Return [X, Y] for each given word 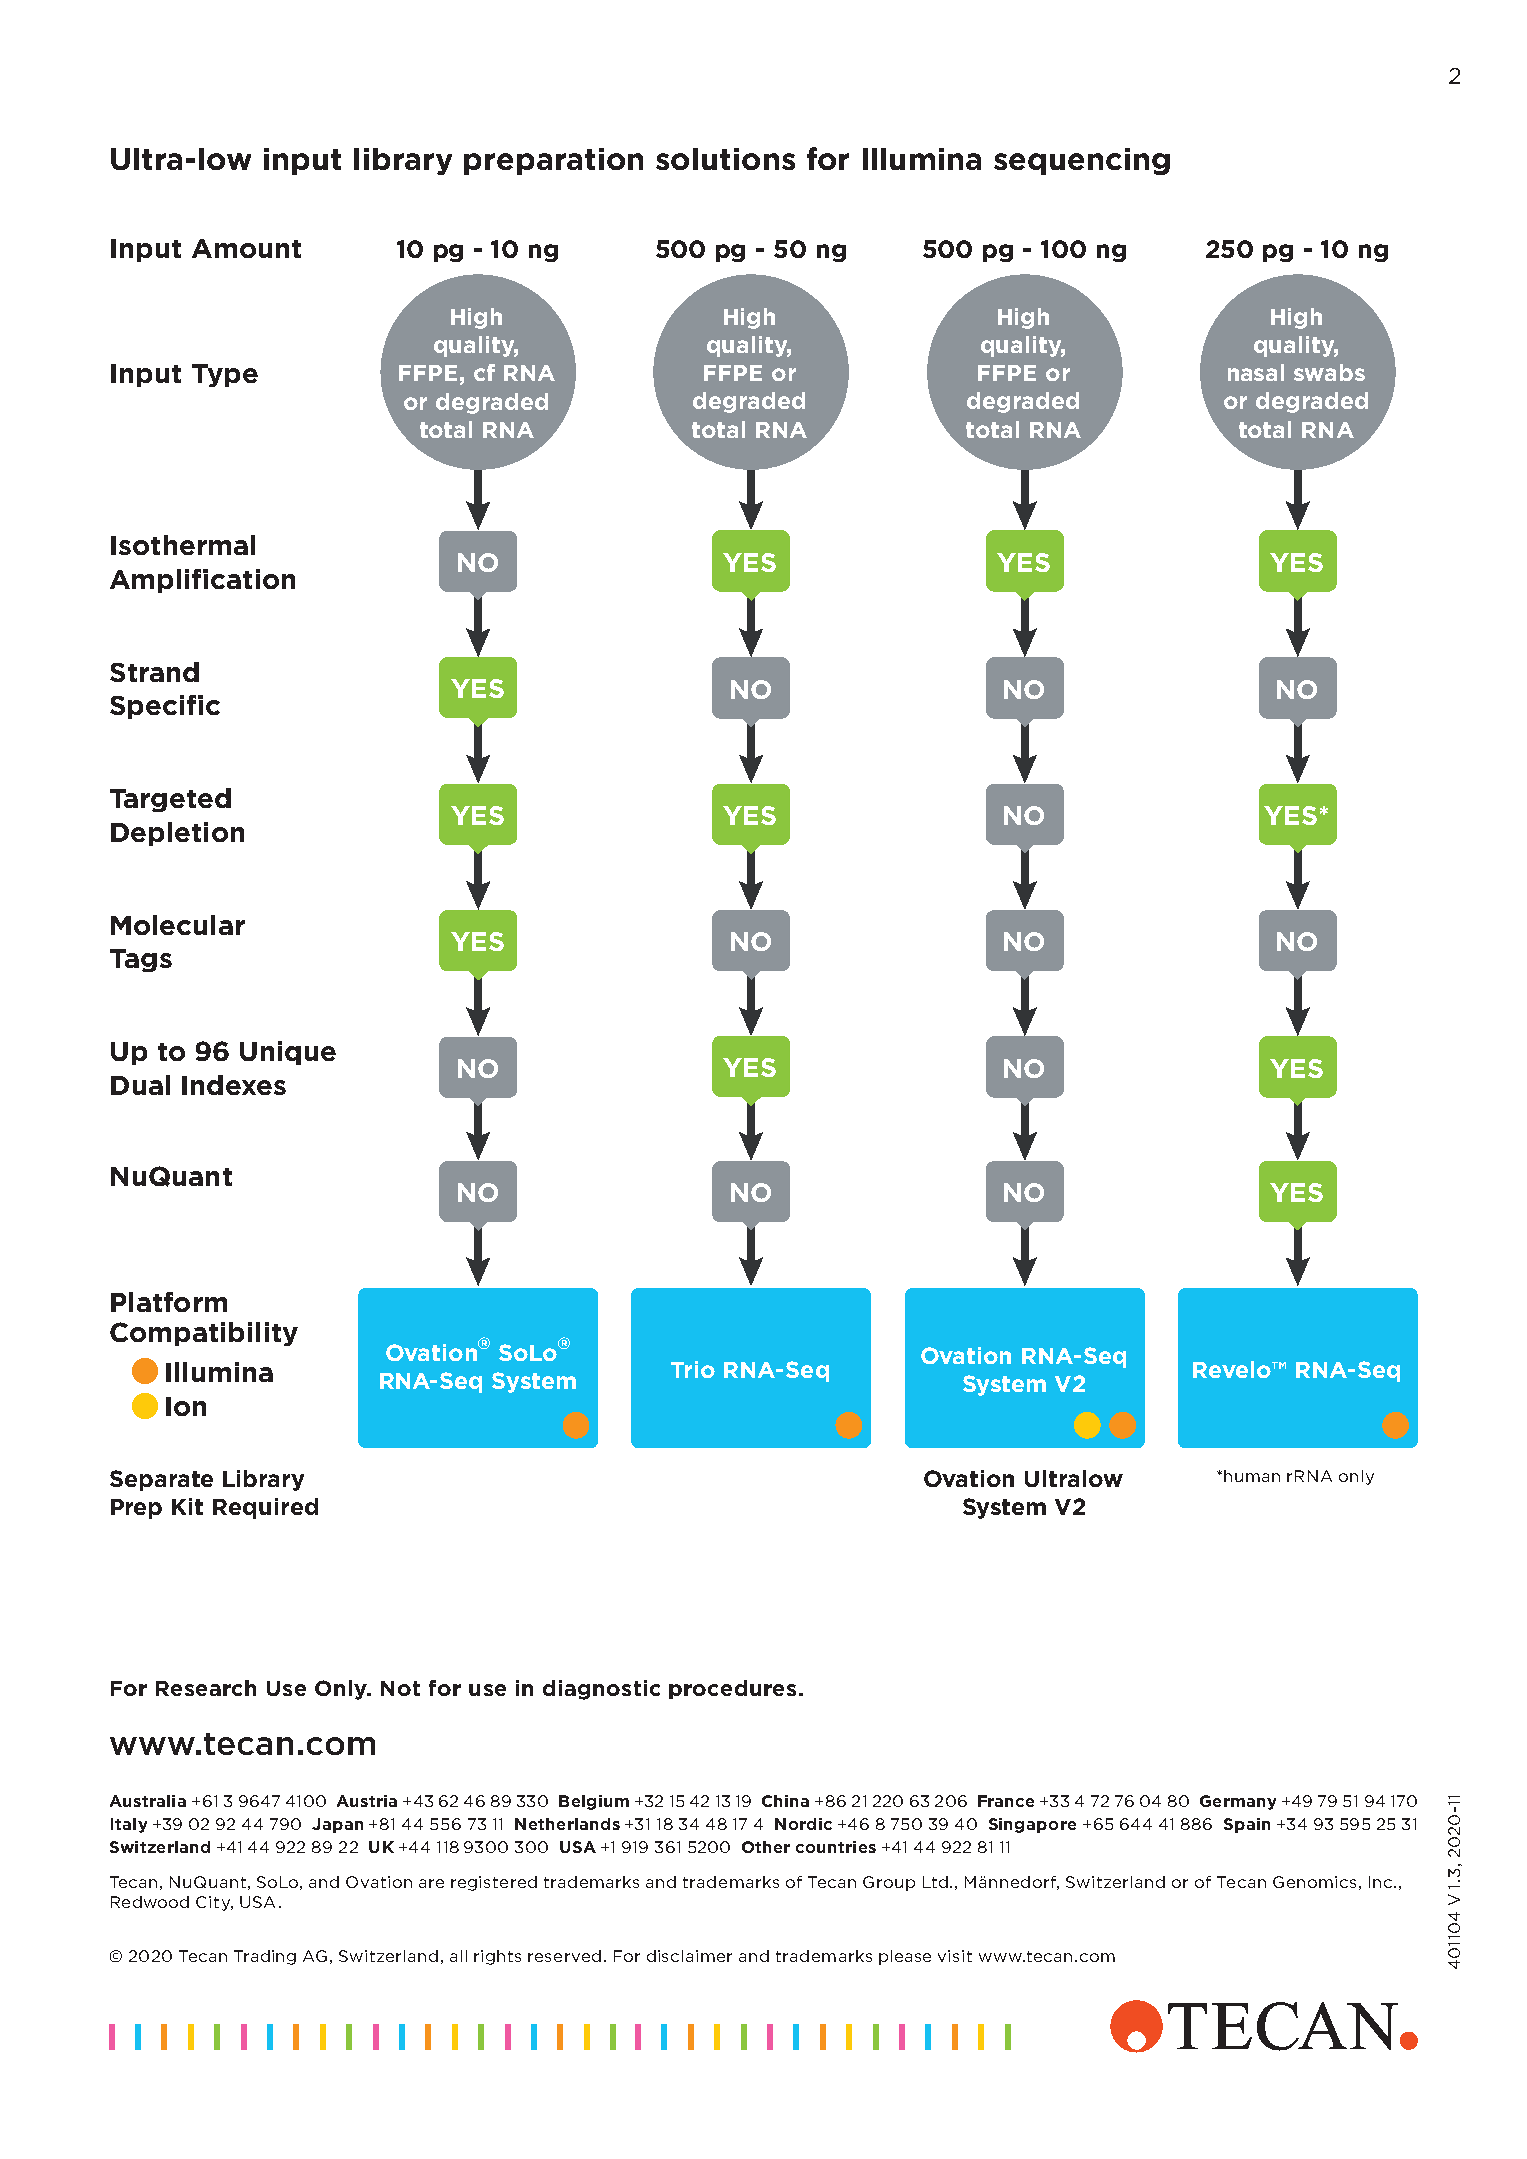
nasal [1256, 372]
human [1252, 1476]
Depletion [177, 834]
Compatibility [204, 1334]
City [214, 1903]
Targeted [170, 800]
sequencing [1082, 161]
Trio [693, 1369]
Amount [246, 248]
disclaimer [689, 1956]
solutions [725, 159]
